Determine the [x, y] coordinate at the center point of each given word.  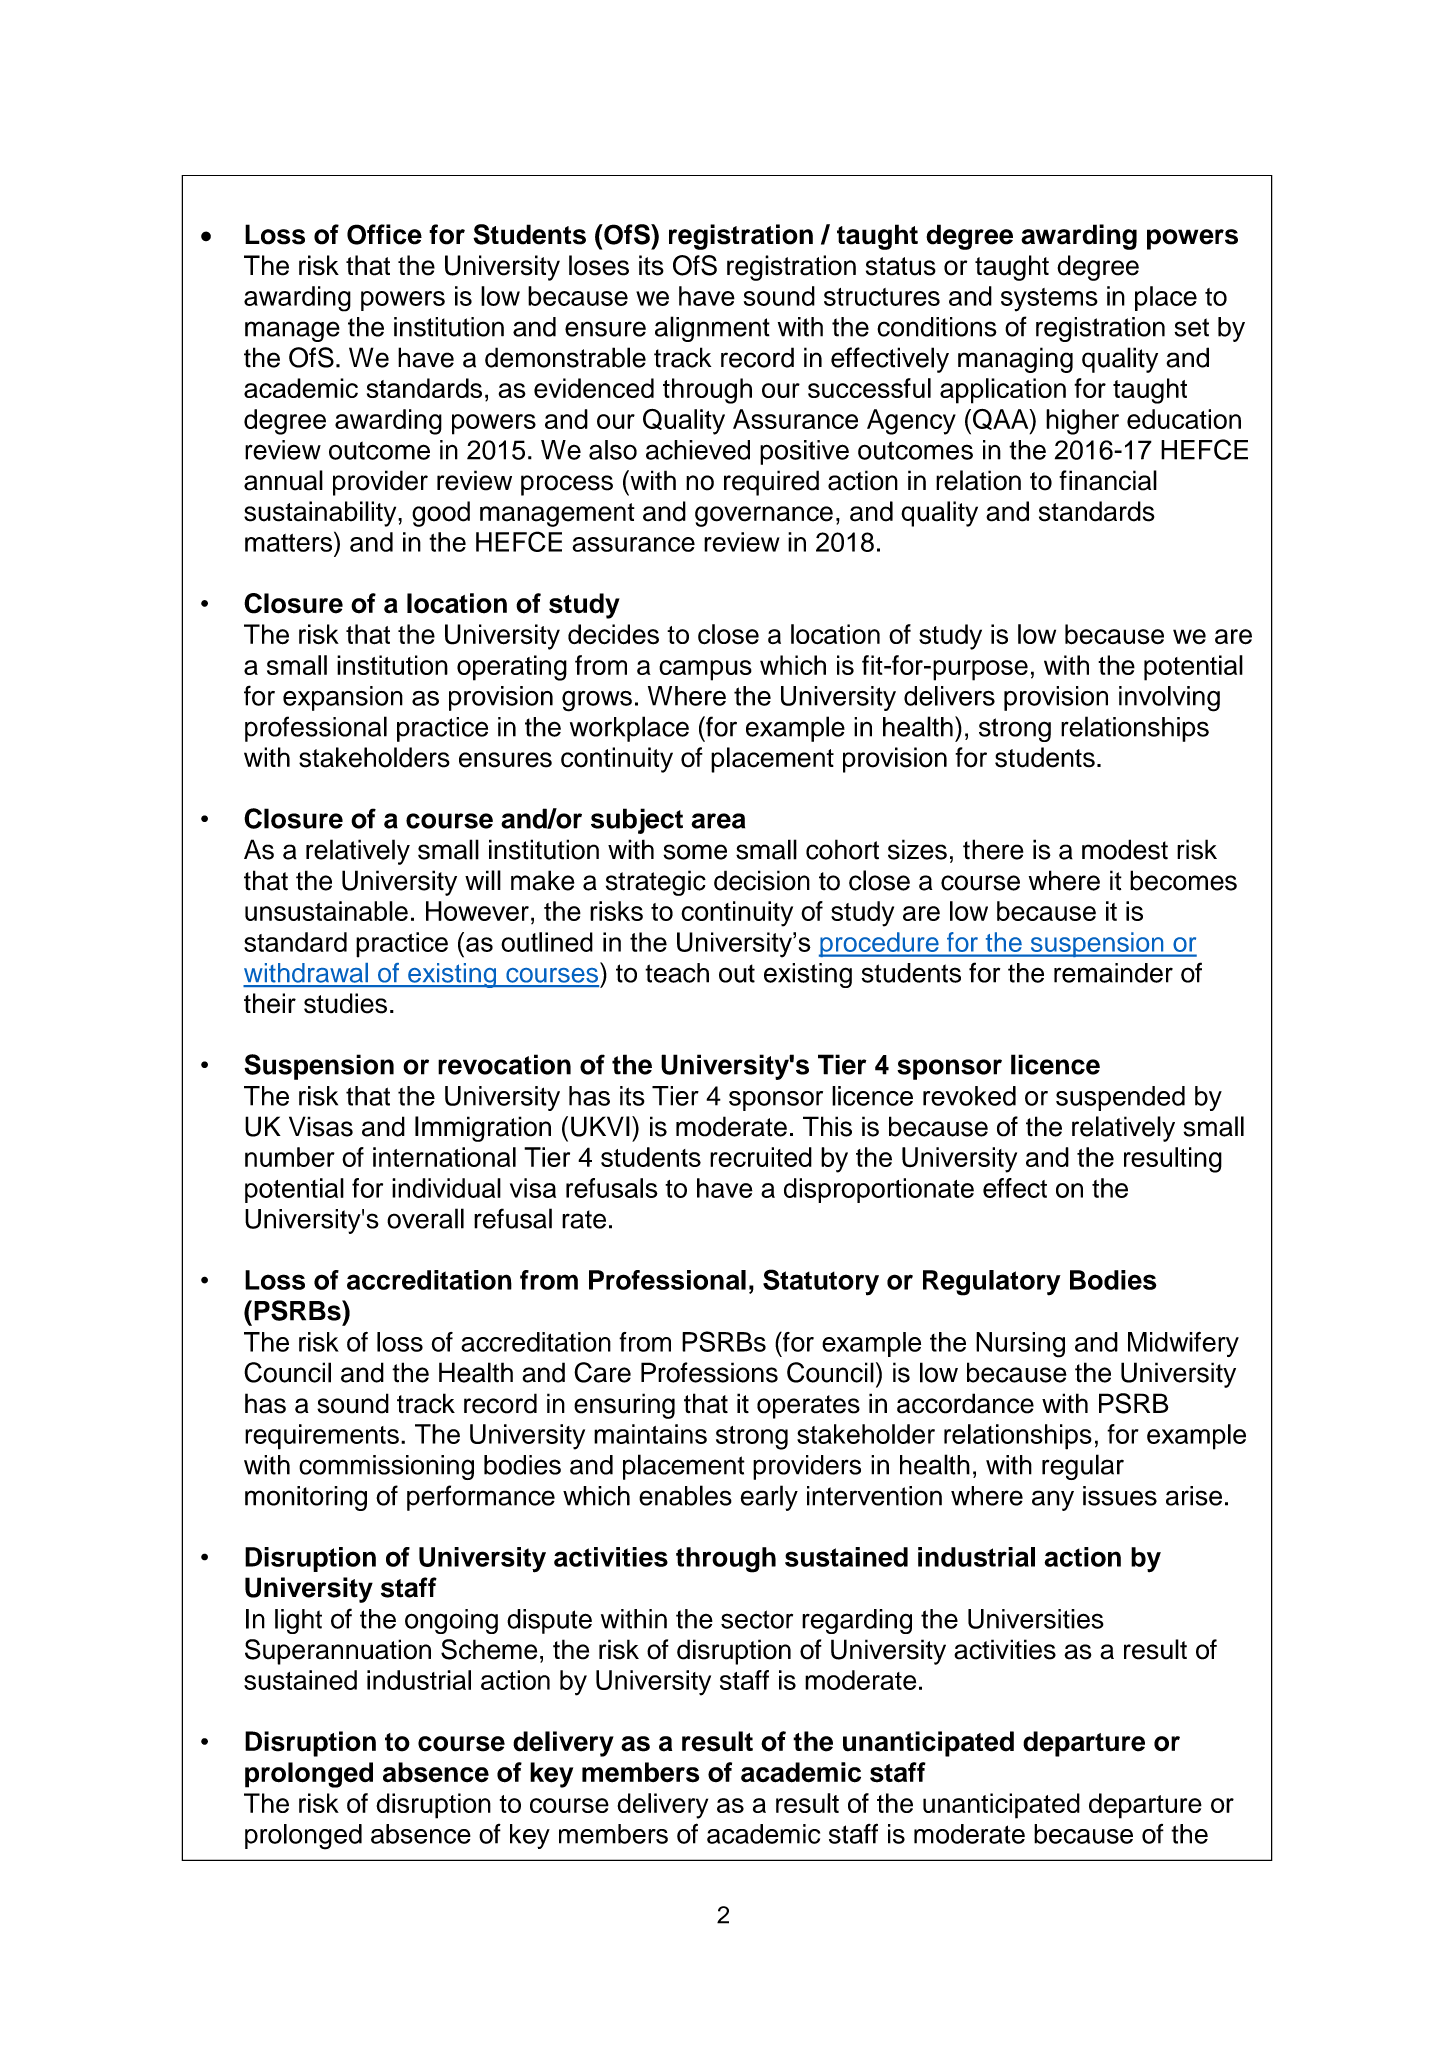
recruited [761, 1157]
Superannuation [338, 1652]
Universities [1036, 1619]
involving [1169, 699]
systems [1049, 300]
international [444, 1157]
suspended [1120, 1098]
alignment [712, 329]
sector [757, 1619]
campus [705, 670]
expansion [343, 698]
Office [384, 234]
